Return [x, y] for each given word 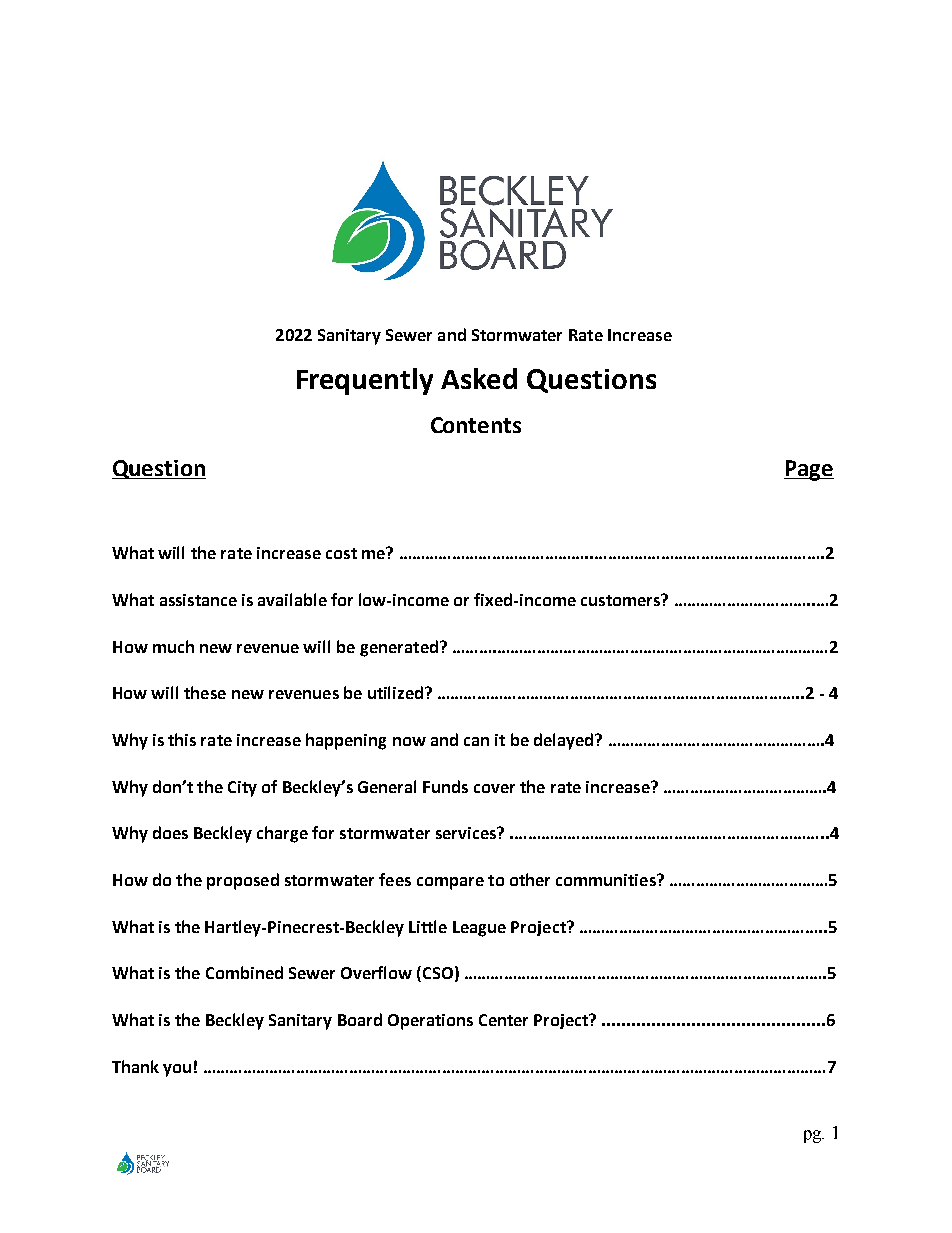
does [170, 832]
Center [503, 1020]
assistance [198, 600]
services [467, 833]
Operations [430, 1022]
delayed [565, 741]
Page [809, 470]
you [177, 1070]
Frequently [365, 381]
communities [607, 880]
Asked [479, 378]
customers [622, 600]
